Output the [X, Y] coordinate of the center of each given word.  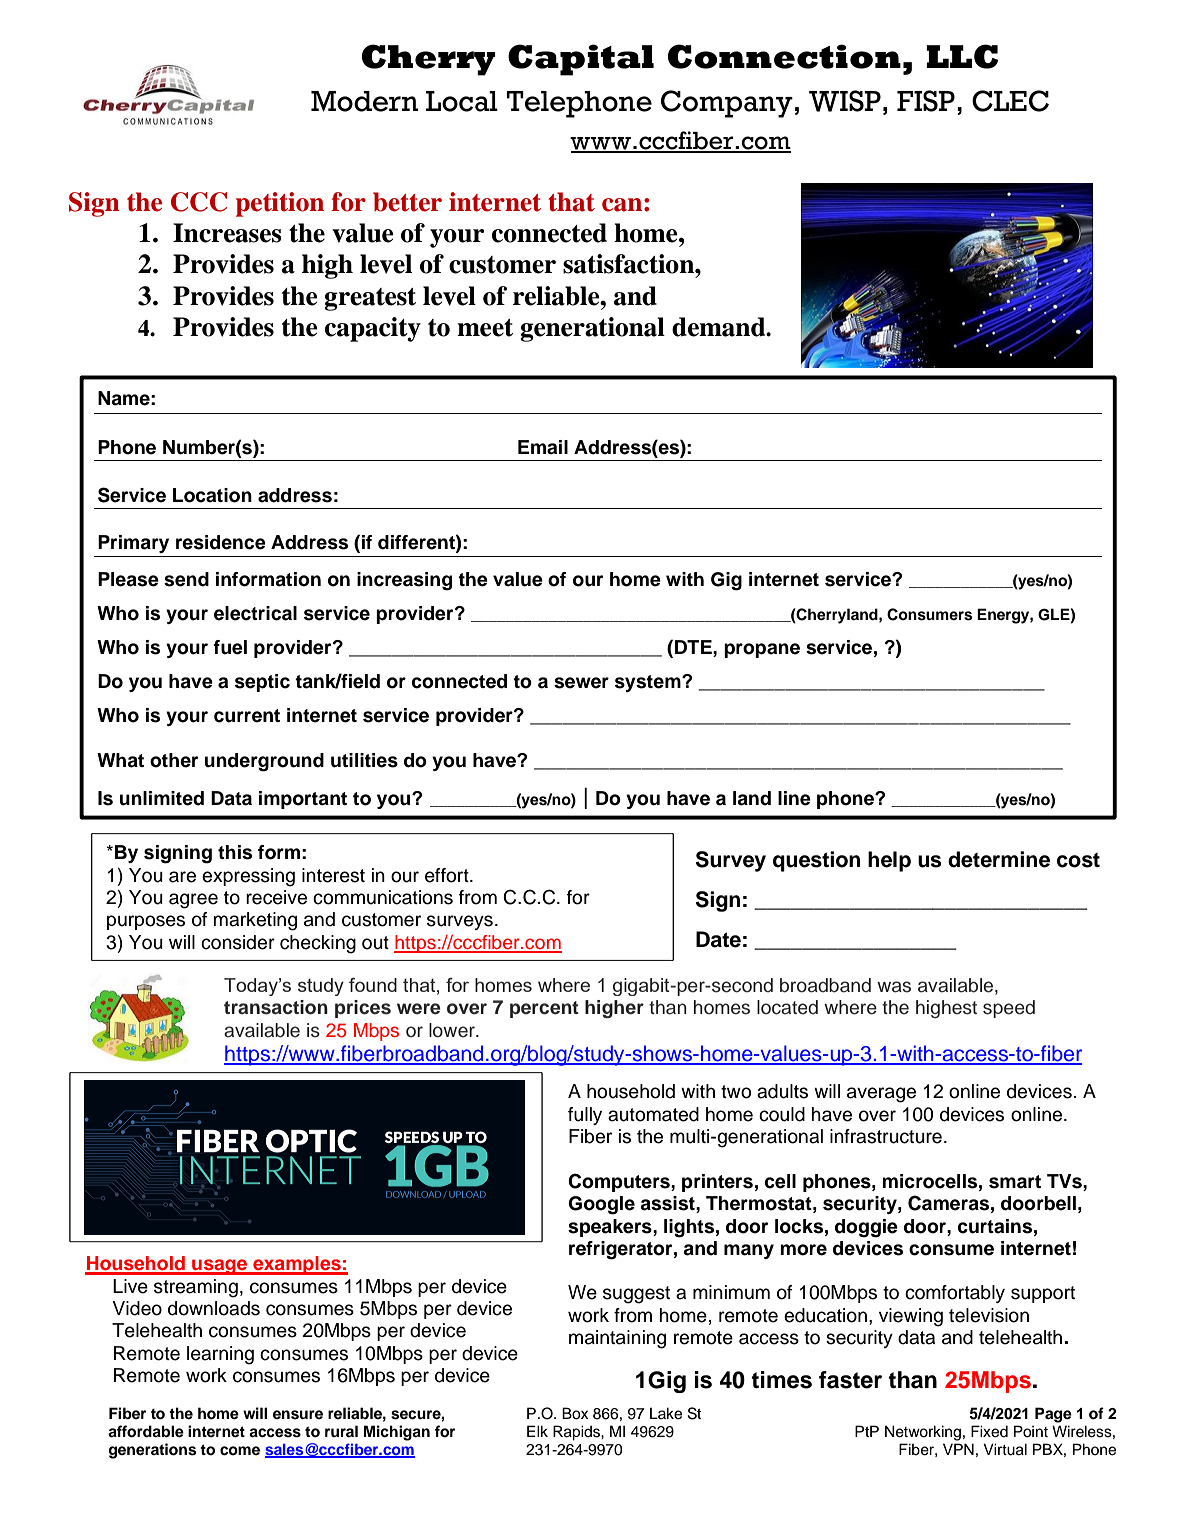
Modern [364, 101]
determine [999, 859]
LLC [962, 56]
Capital [581, 60]
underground [264, 762]
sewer [581, 683]
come [240, 1451]
